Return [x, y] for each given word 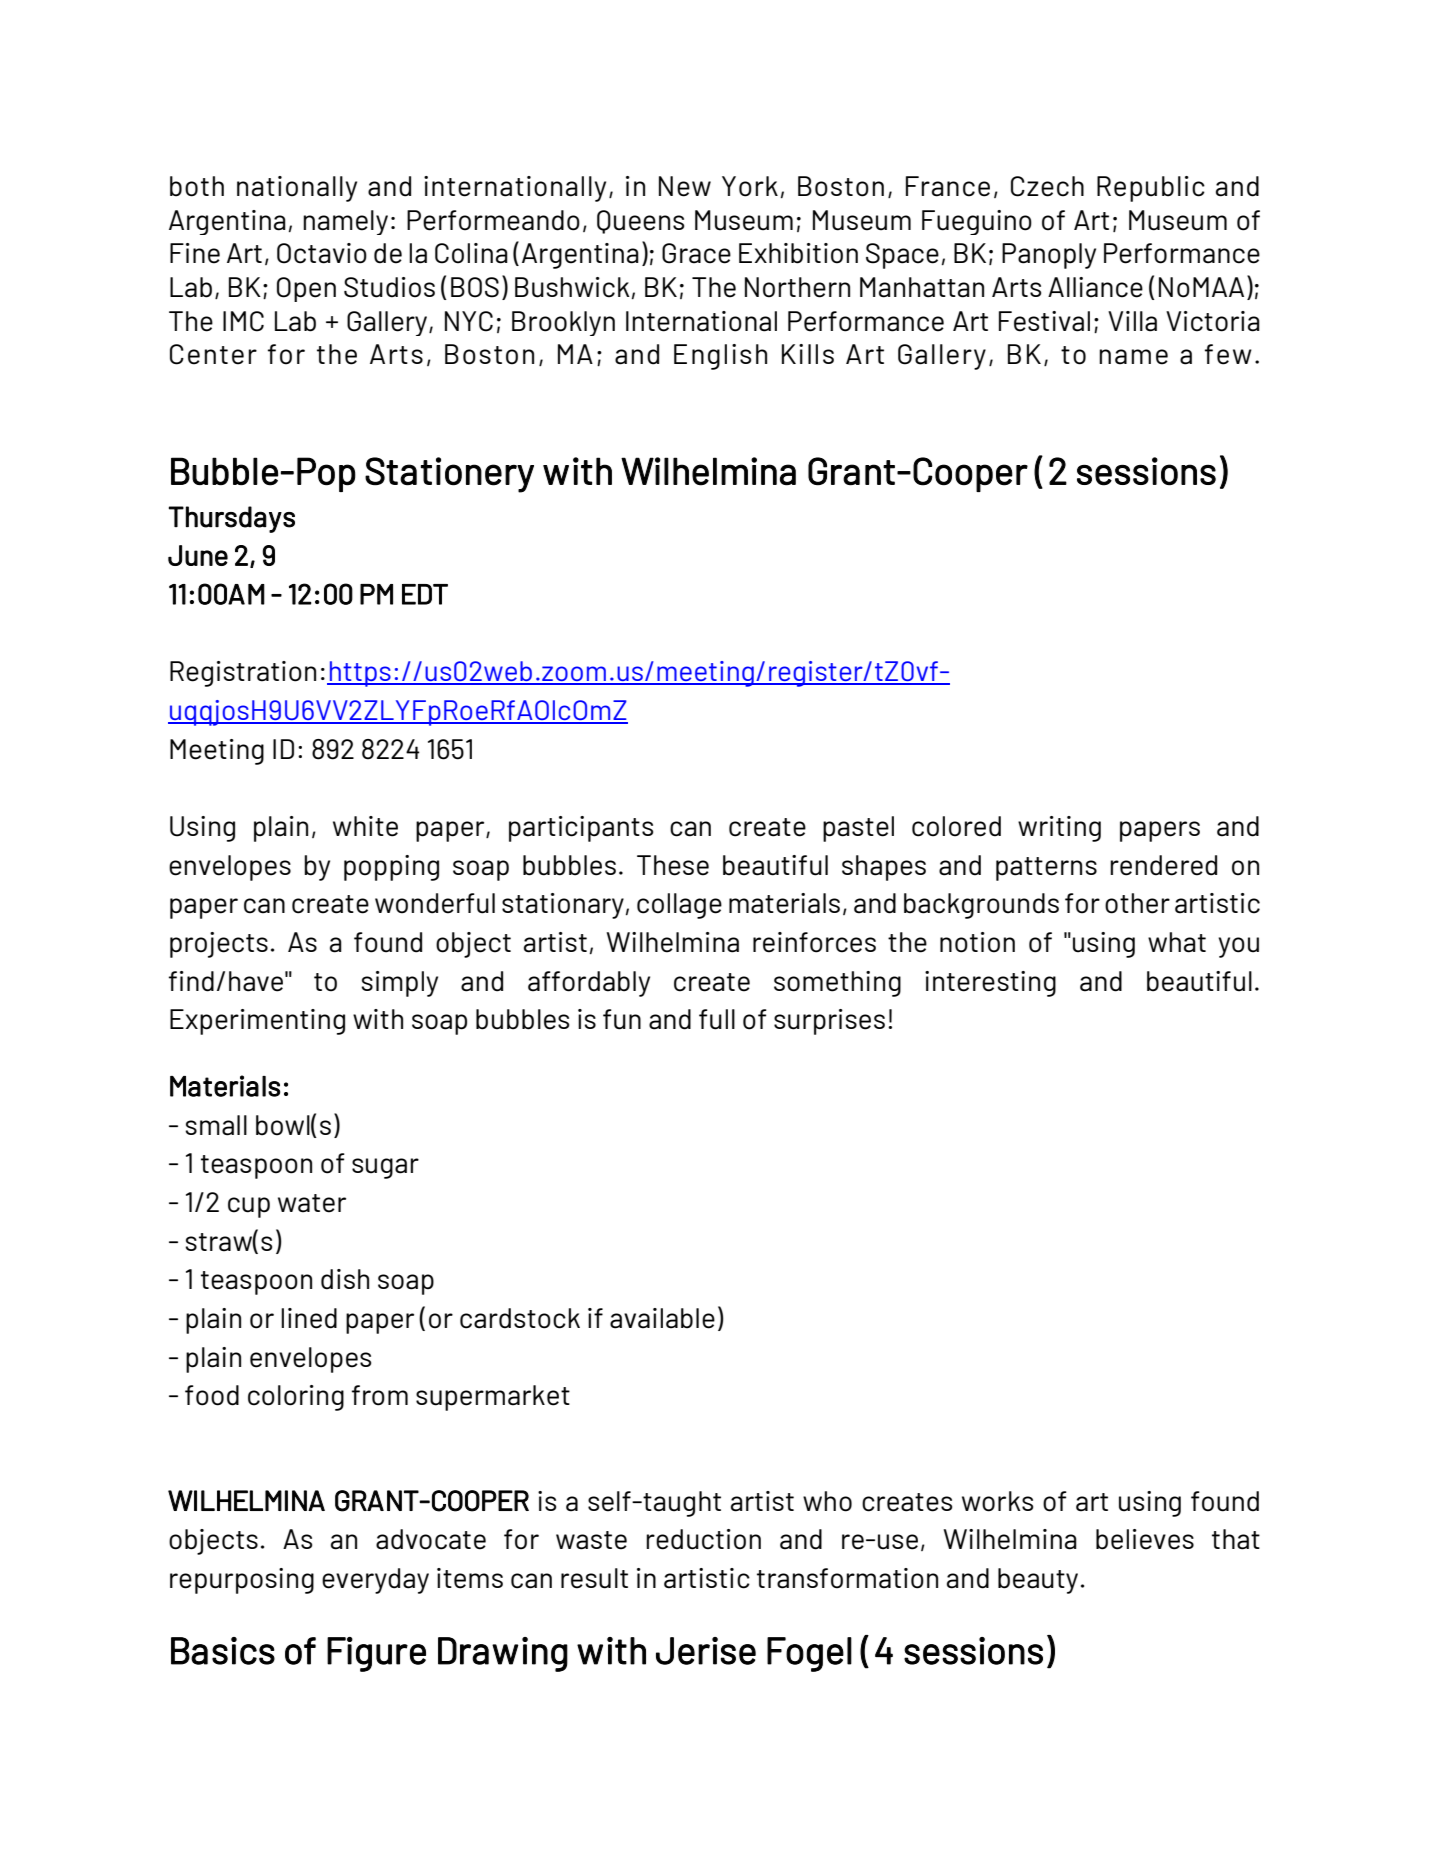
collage [679, 906]
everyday [375, 1581]
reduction [703, 1539]
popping [391, 868]
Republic [1151, 189]
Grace [696, 253]
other [1137, 903]
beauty [1038, 1581]
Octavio [322, 253]
